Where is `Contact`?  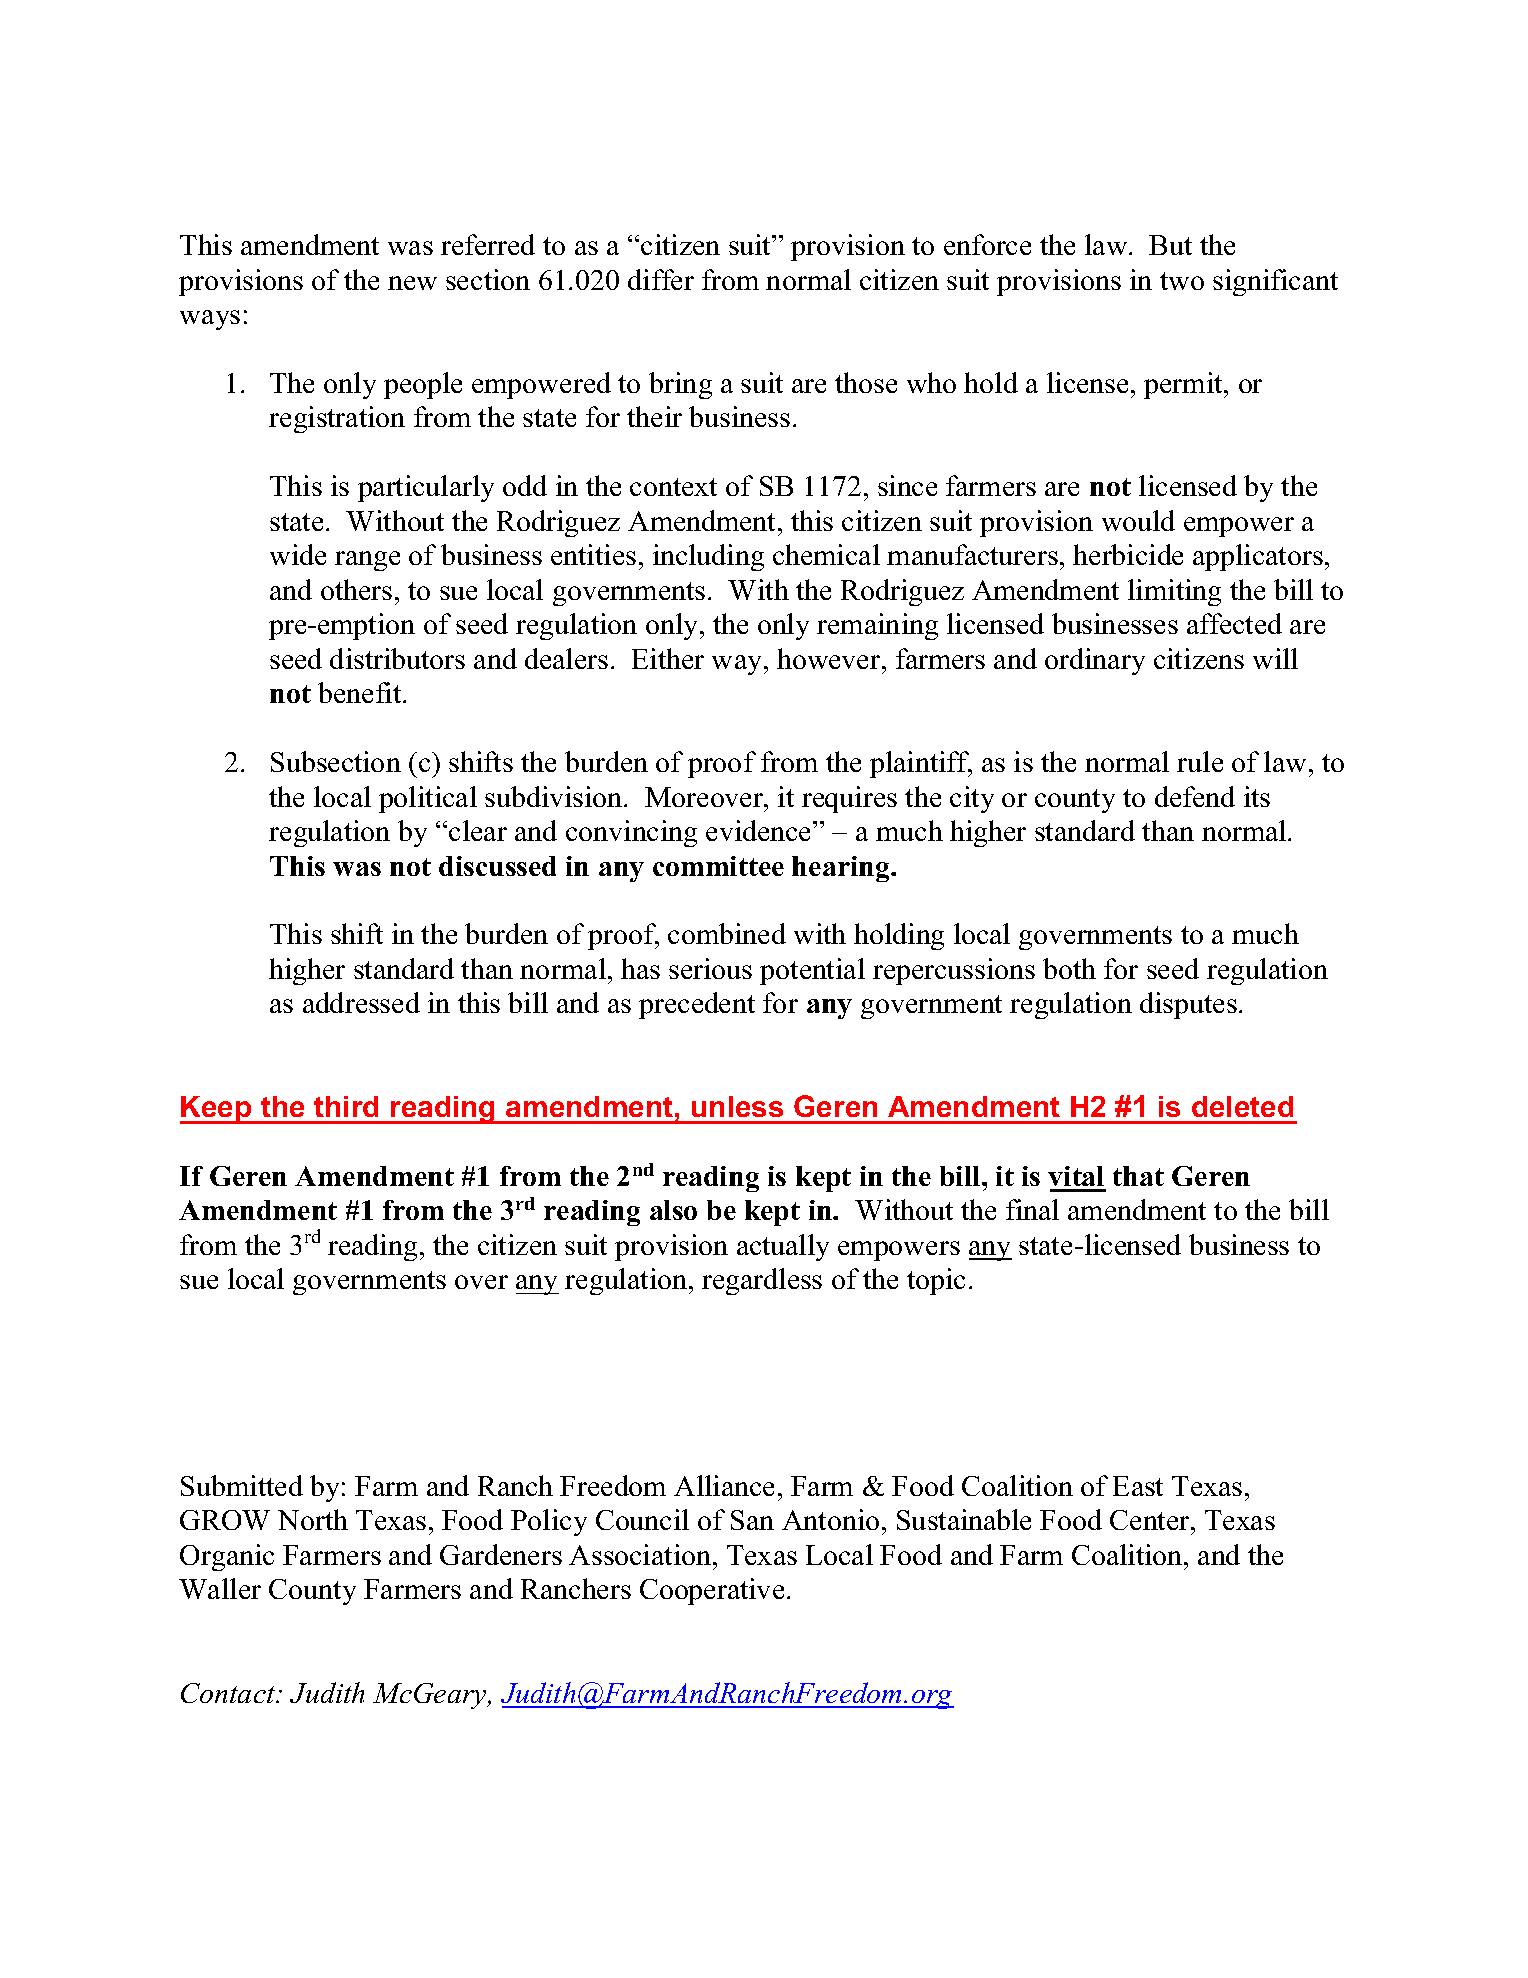 Contact is located at coordinates (229, 1693).
